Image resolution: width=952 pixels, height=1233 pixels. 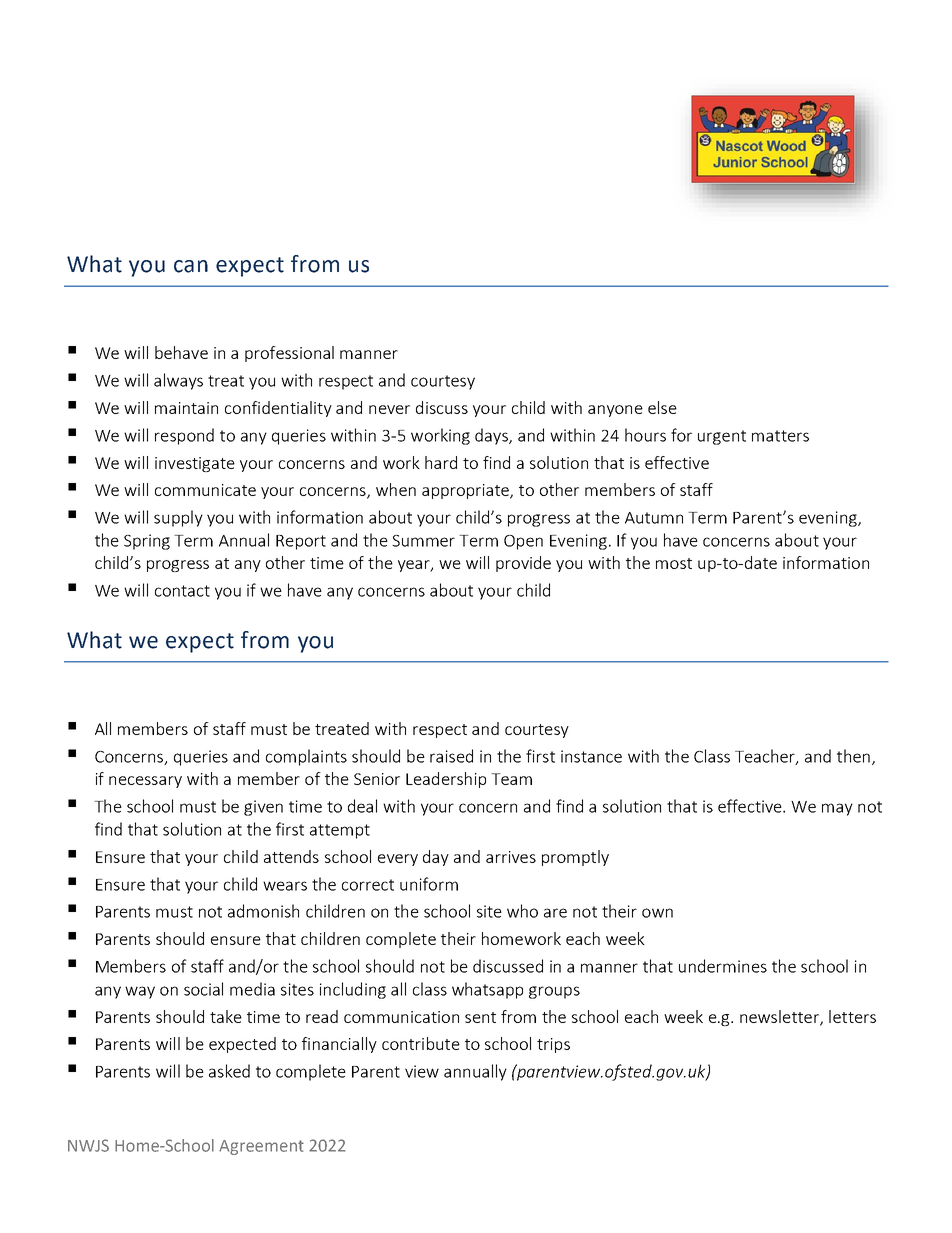 I want to click on else, so click(x=662, y=407).
